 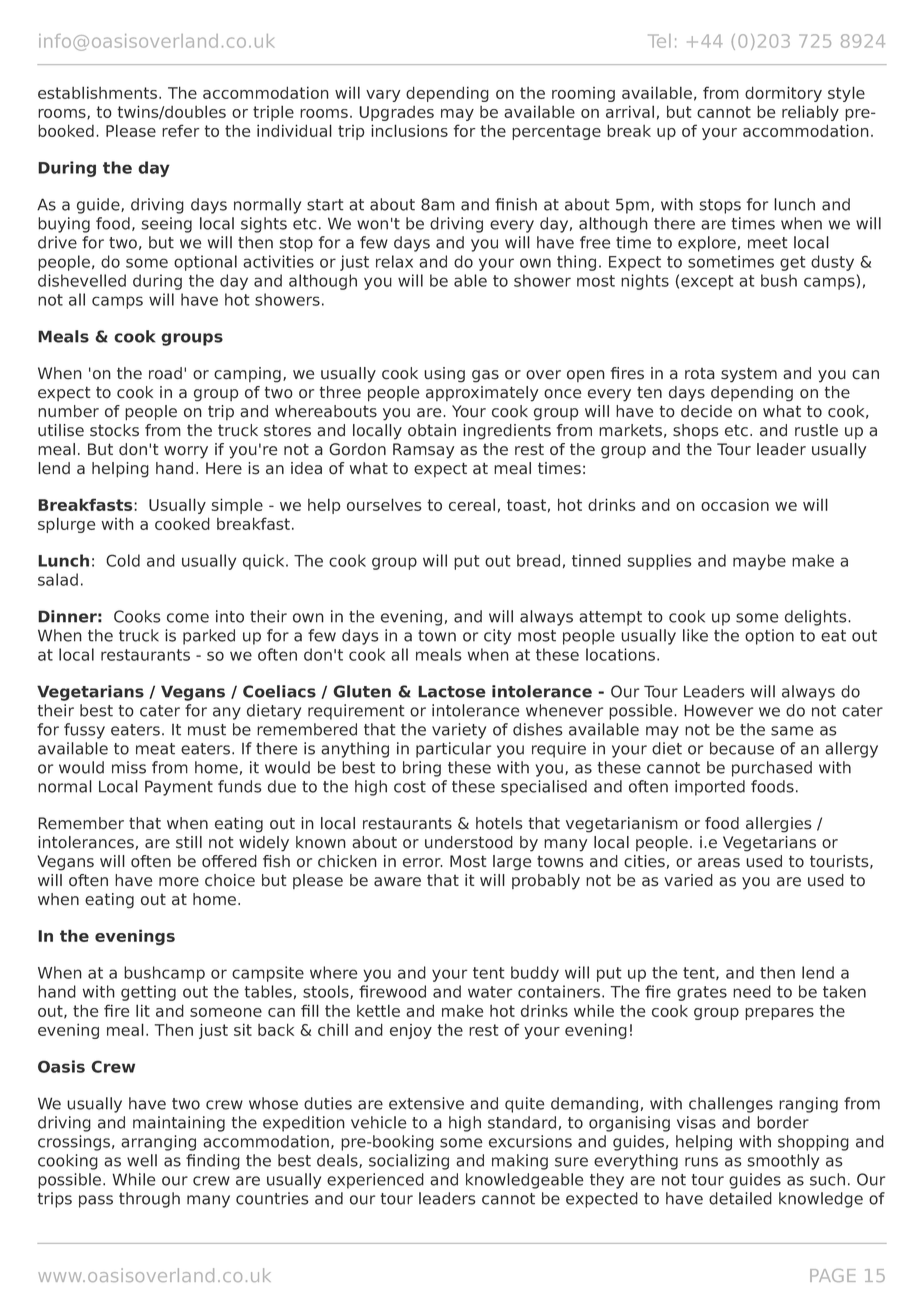 I want to click on inclusions, so click(x=409, y=130).
